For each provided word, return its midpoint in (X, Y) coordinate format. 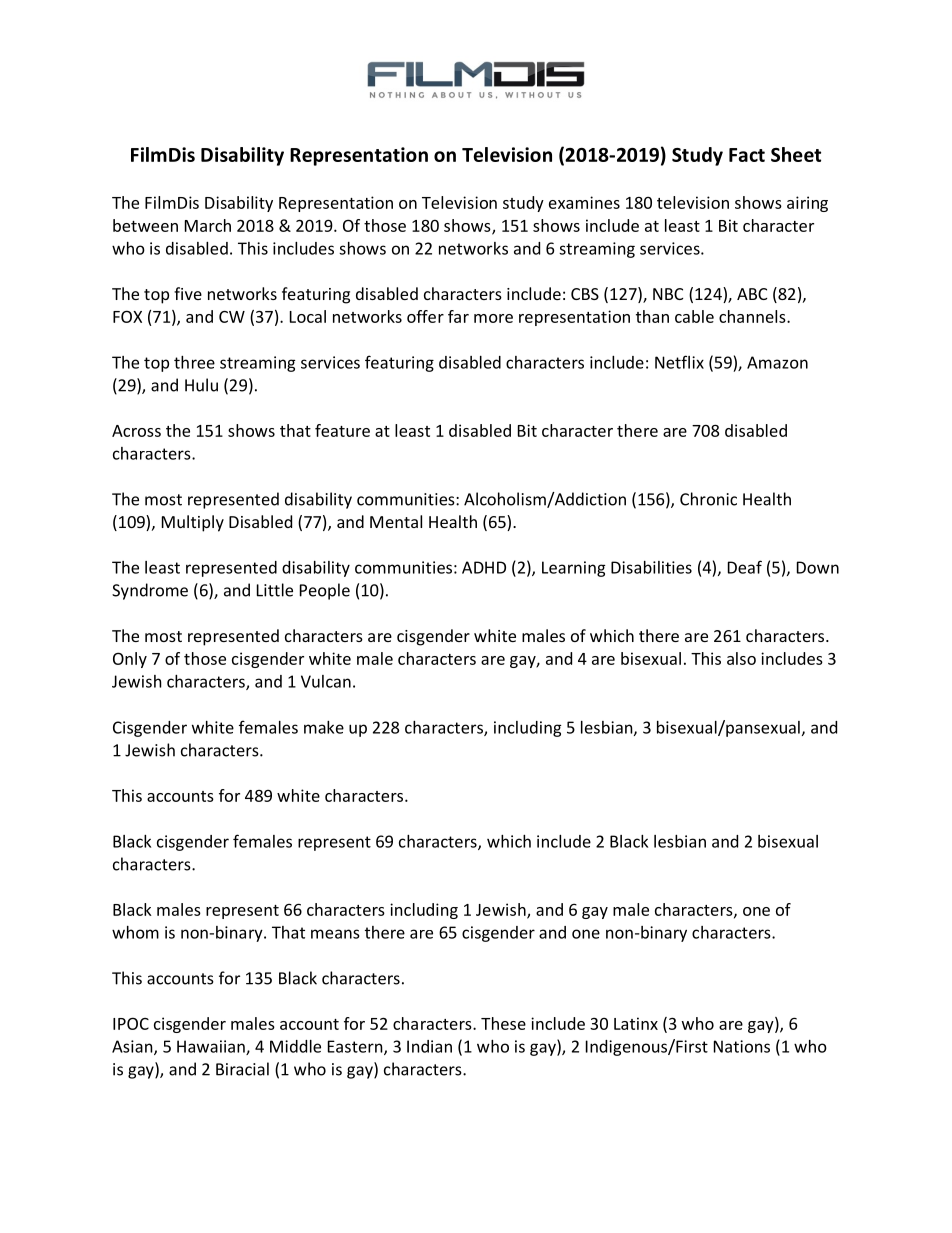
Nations (742, 1046)
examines (584, 202)
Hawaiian (212, 1047)
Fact (747, 155)
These (503, 1023)
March (208, 225)
